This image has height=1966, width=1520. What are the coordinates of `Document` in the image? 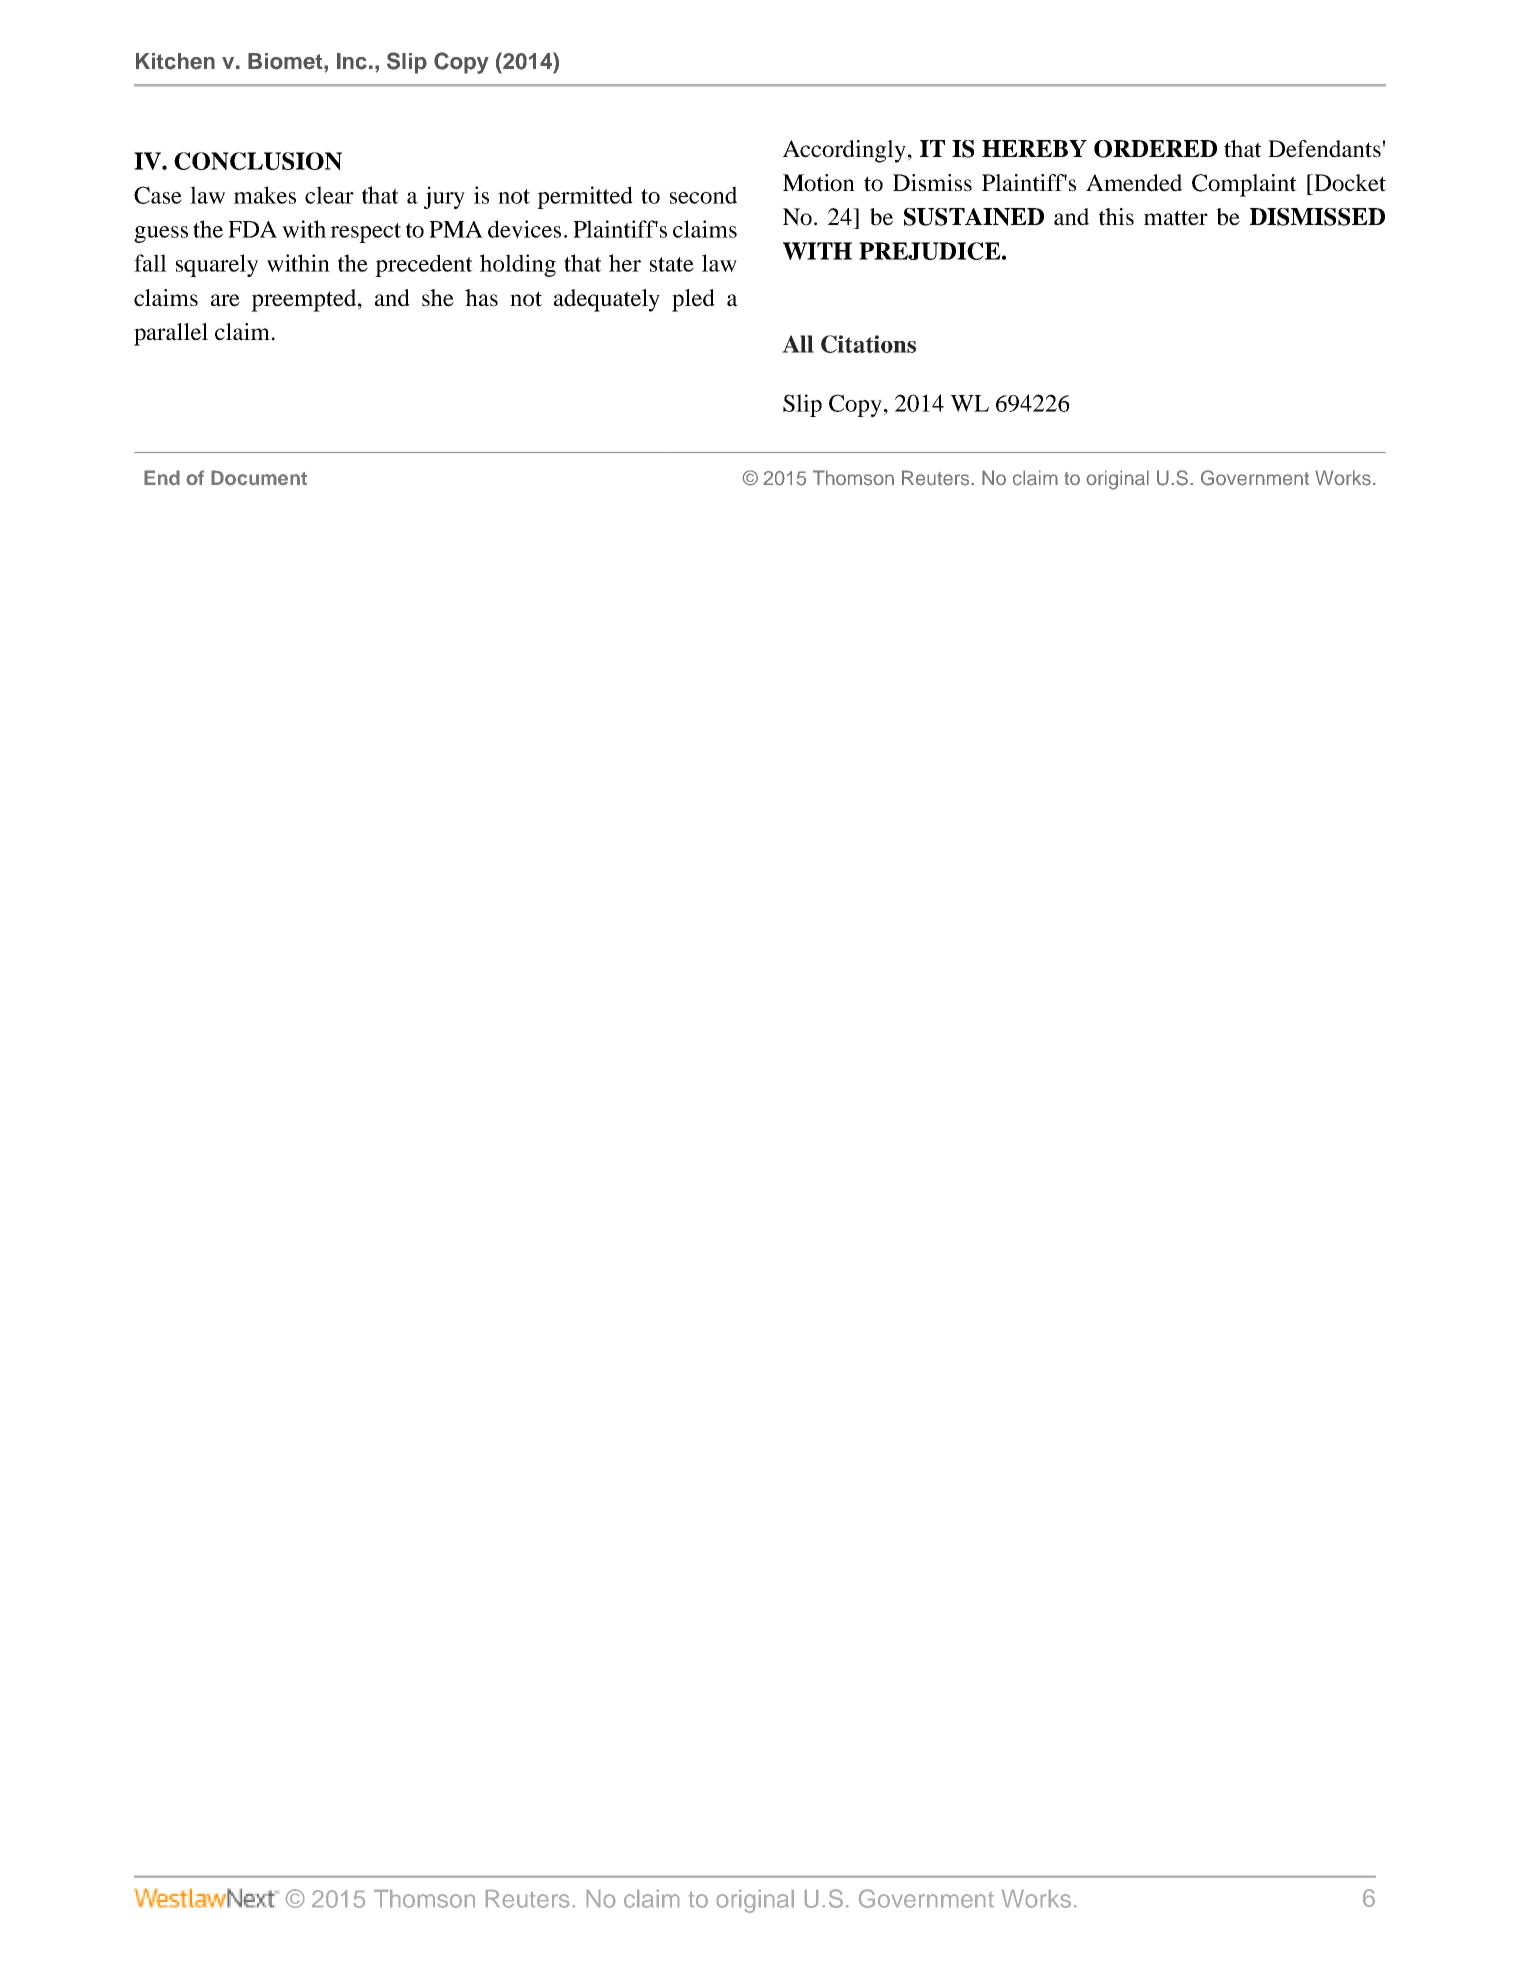 It's located at (259, 478).
